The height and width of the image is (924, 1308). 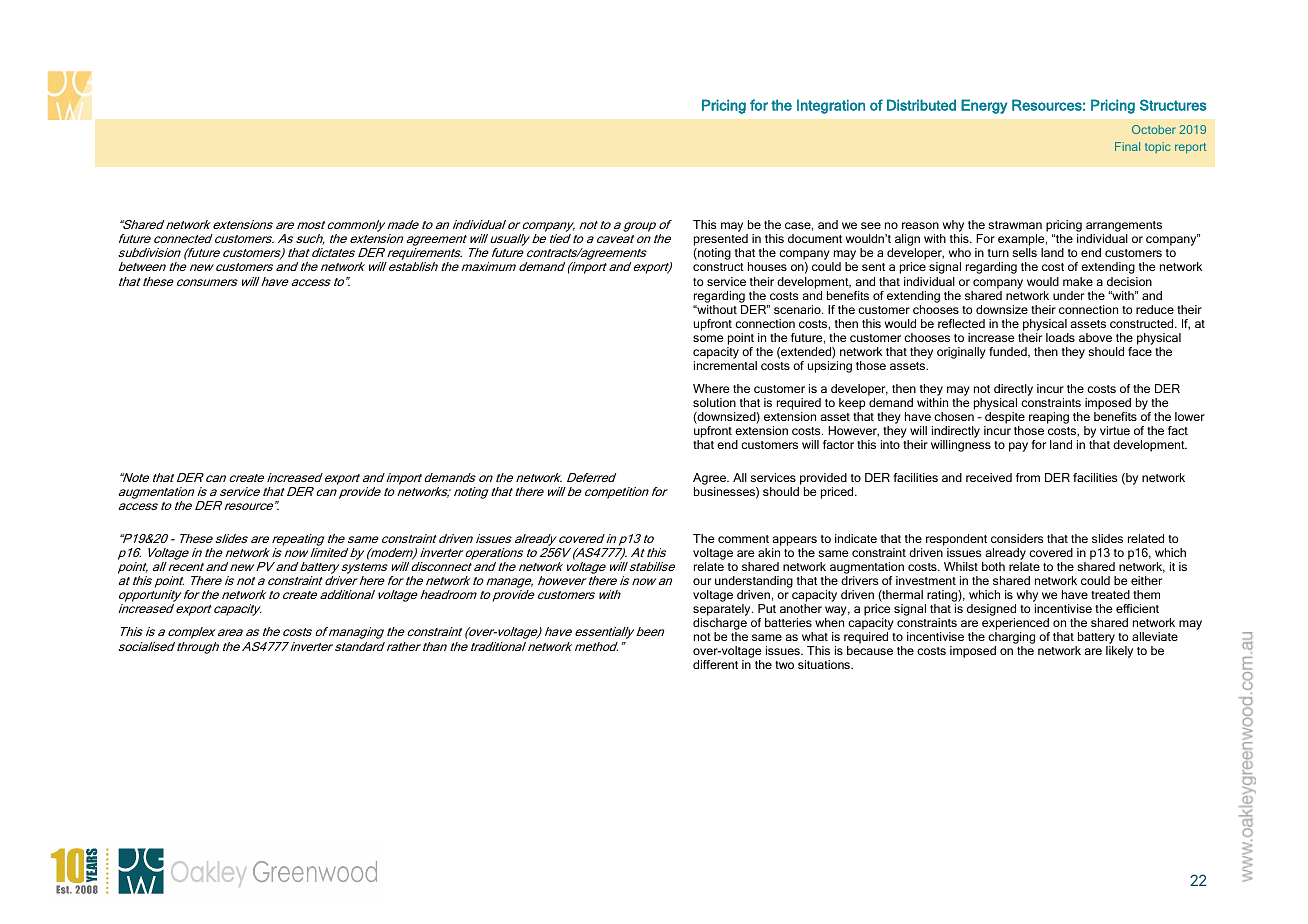 I want to click on reflected, so click(x=961, y=323).
